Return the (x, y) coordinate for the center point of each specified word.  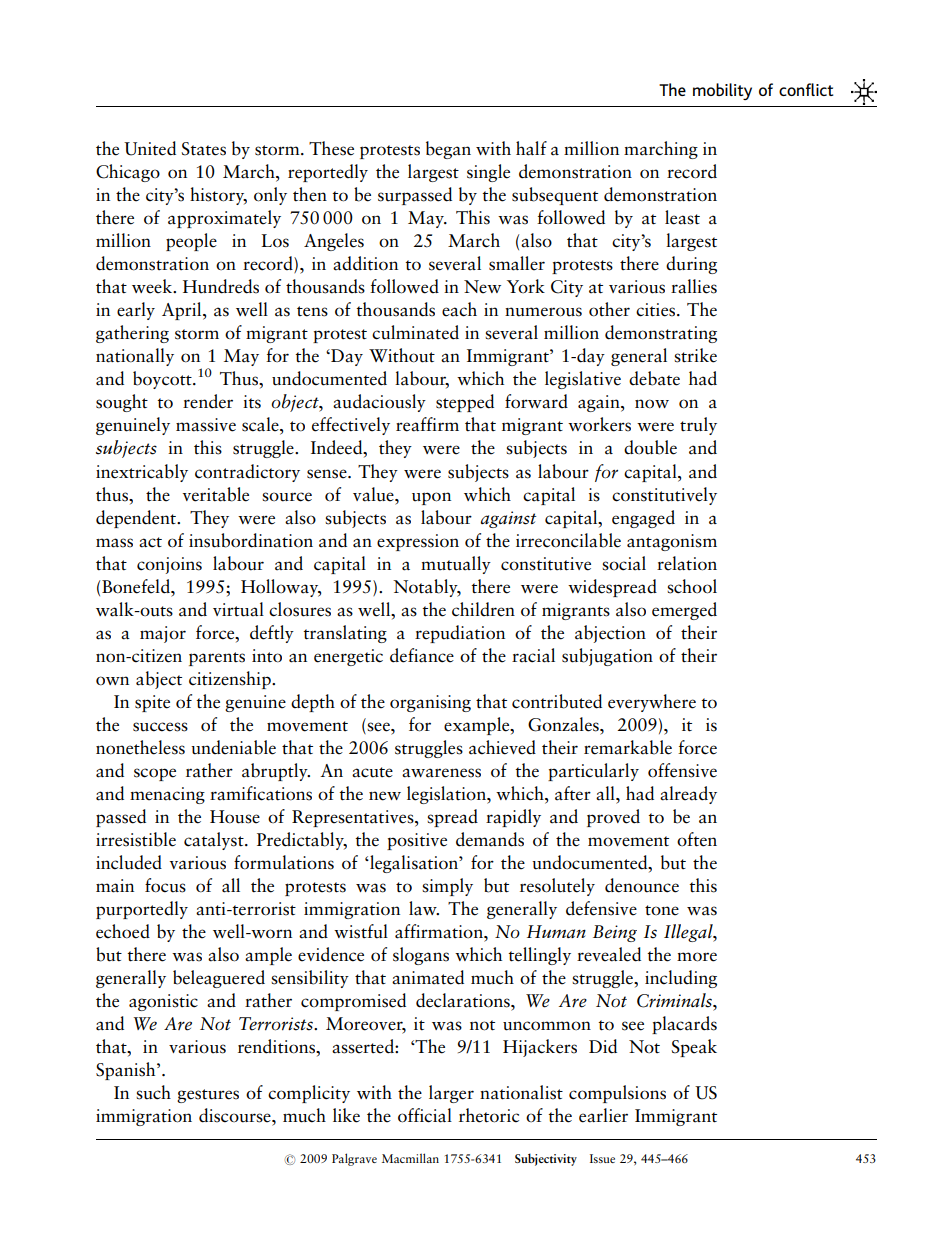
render (208, 401)
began (448, 150)
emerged (684, 611)
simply (447, 887)
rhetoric (489, 1115)
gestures (208, 1096)
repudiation (460, 634)
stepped (465, 403)
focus (165, 885)
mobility (722, 91)
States (203, 149)
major (163, 634)
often (697, 839)
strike (695, 355)
